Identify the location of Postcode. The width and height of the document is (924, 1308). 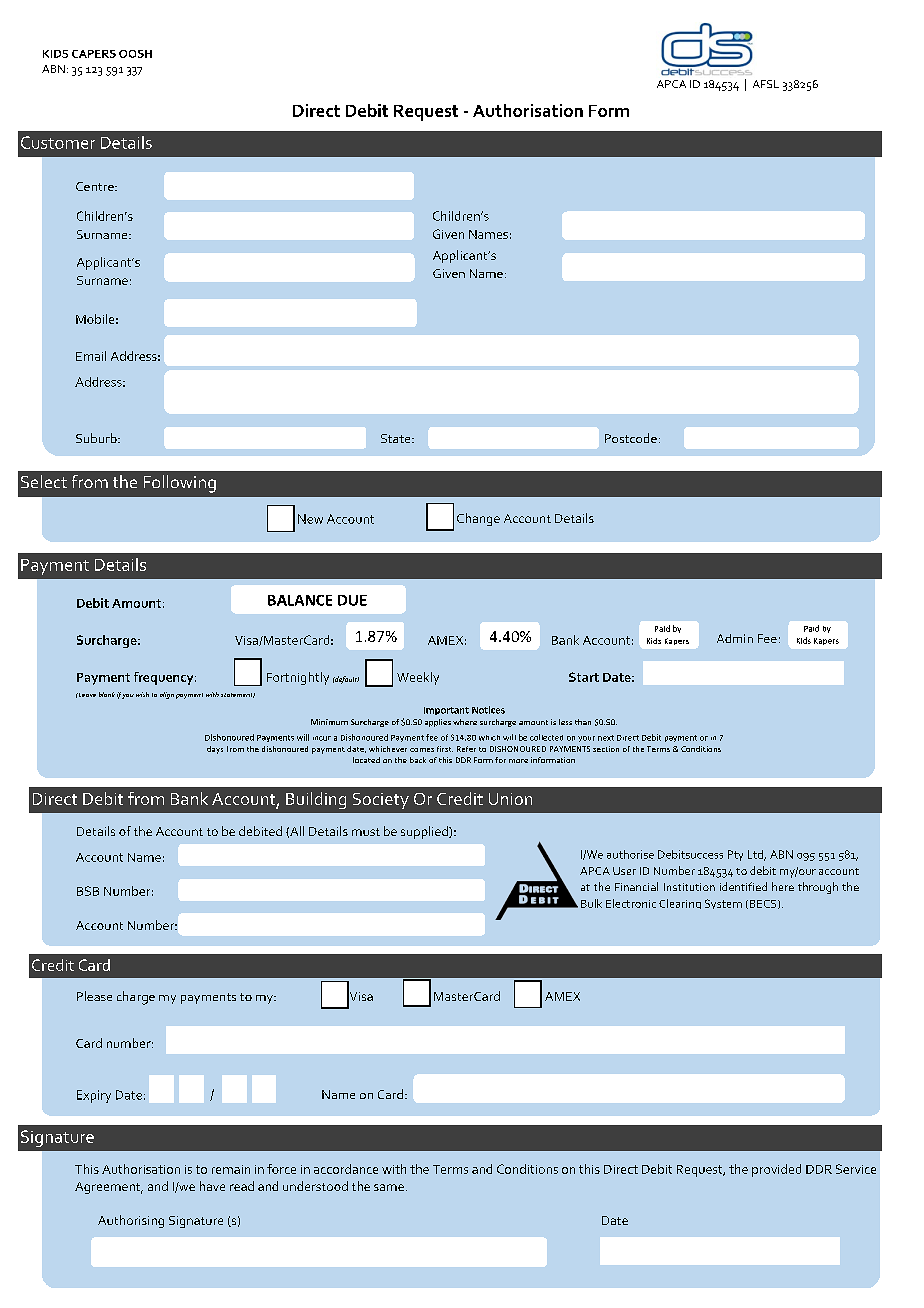
(631, 438).
